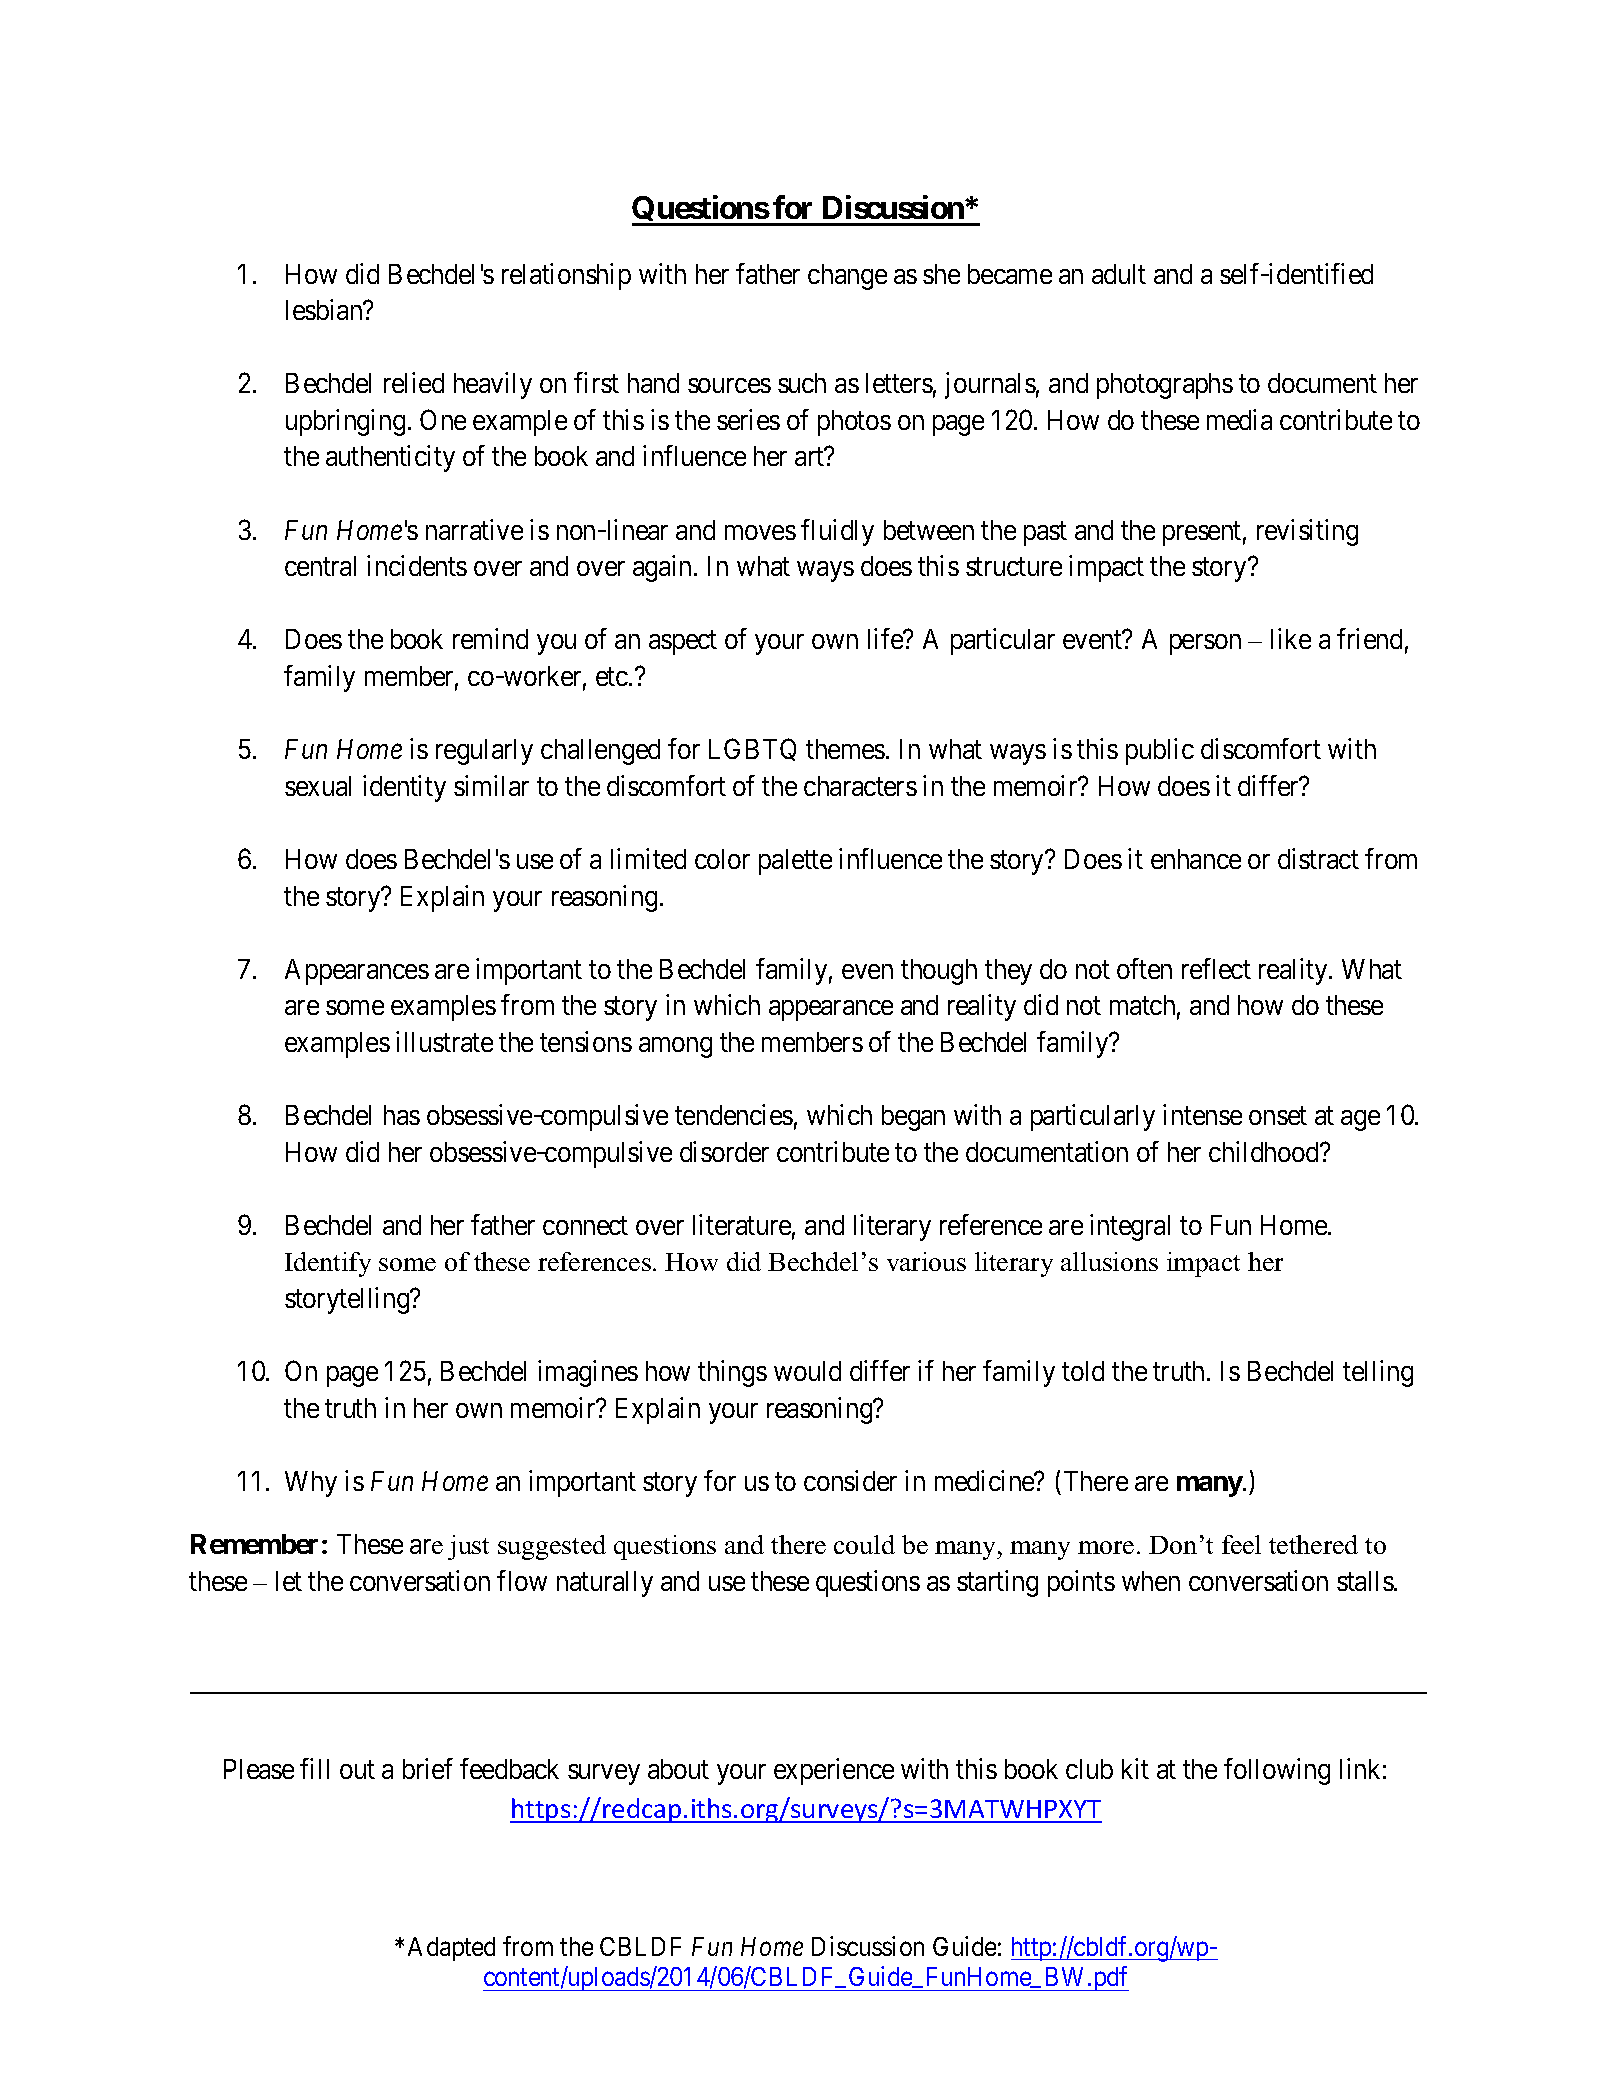 This screenshot has height=2087, width=1612. Describe the element at coordinates (1083, 1371) in the screenshot. I see `told` at that location.
